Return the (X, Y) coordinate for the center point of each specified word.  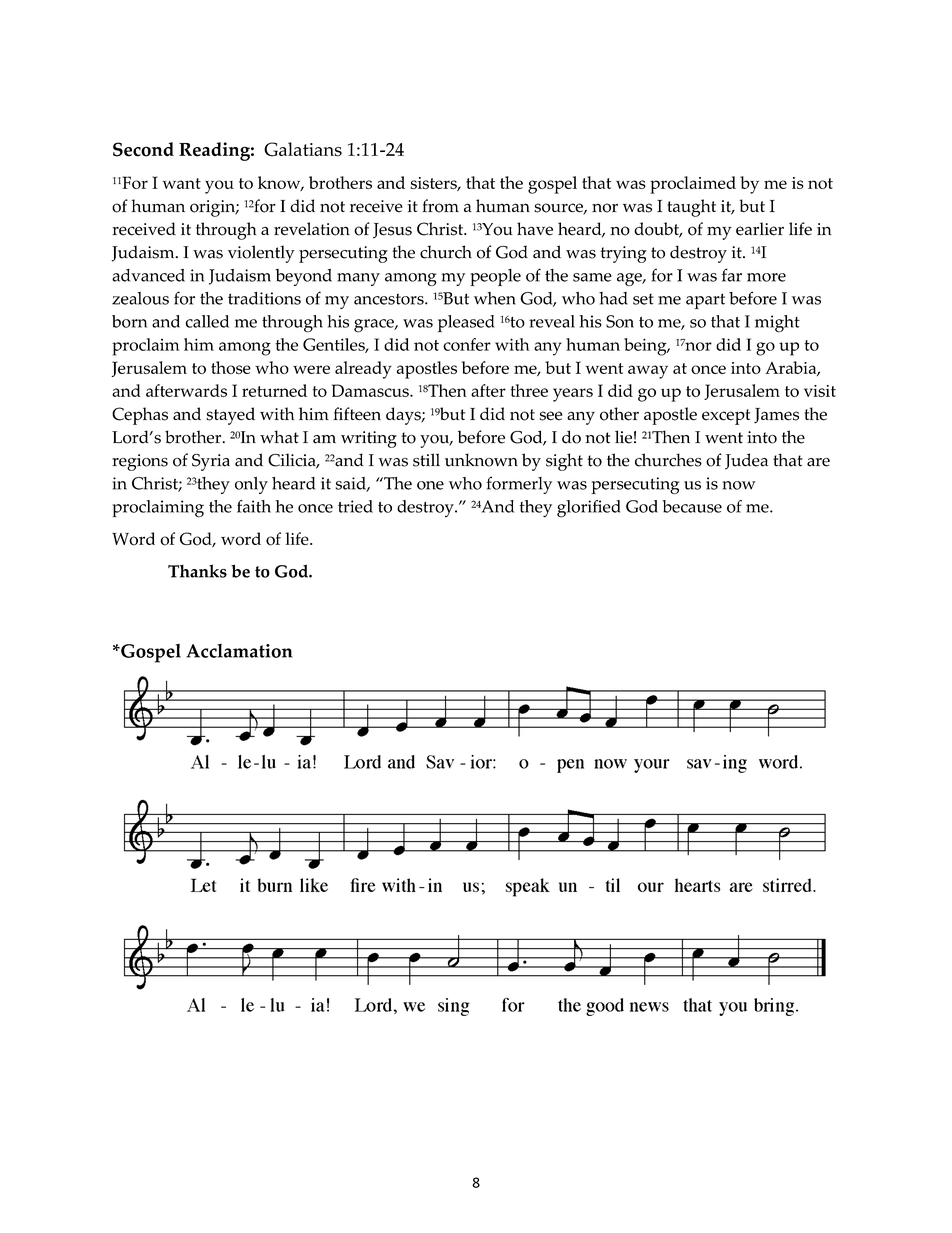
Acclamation (239, 651)
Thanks (197, 571)
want (182, 183)
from (440, 206)
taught (691, 208)
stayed (230, 416)
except (726, 417)
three (529, 390)
